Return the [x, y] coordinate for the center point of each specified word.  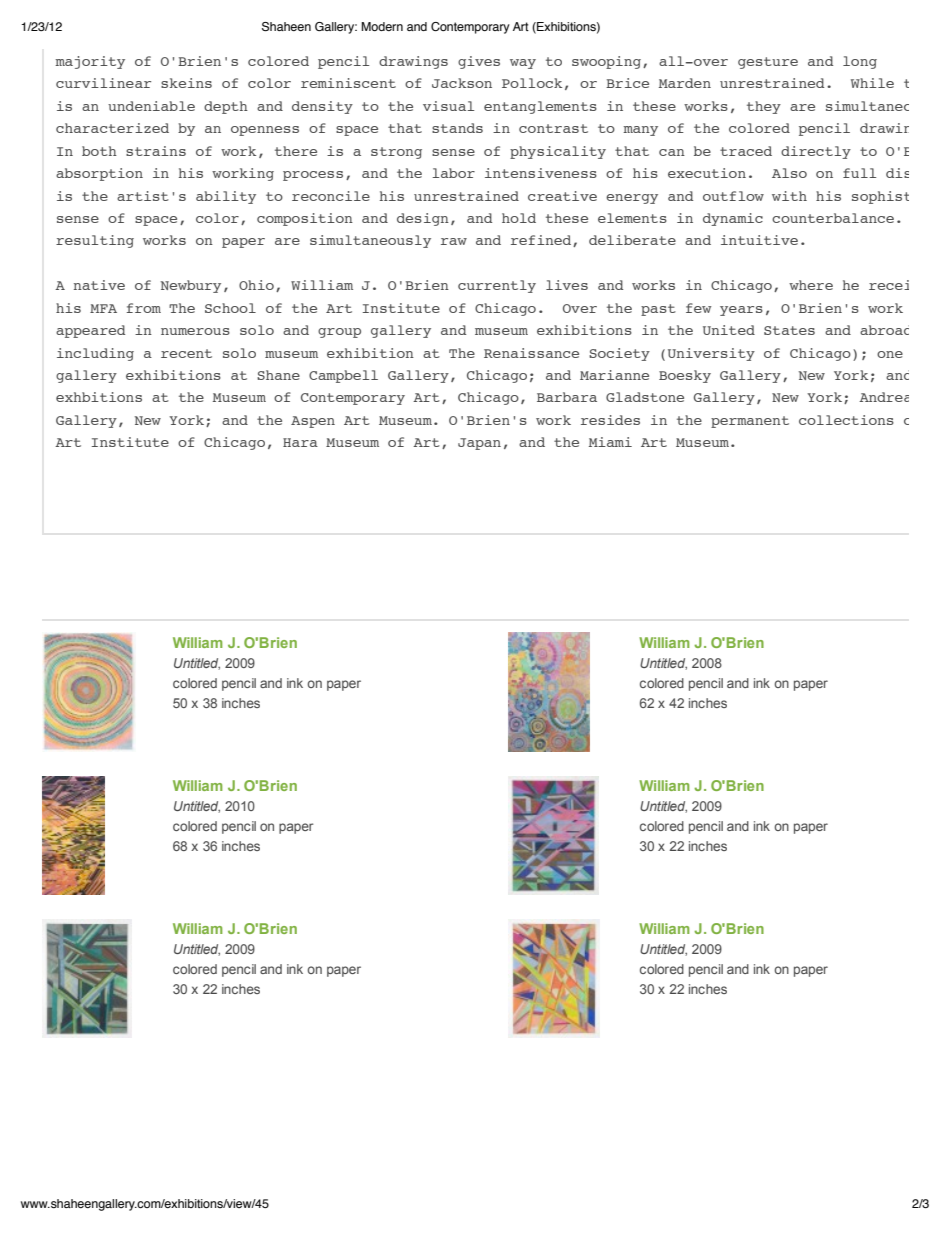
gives [479, 62]
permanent [750, 422]
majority [90, 62]
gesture [768, 63]
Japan [479, 444]
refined [542, 241]
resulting [95, 241]
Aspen [313, 422]
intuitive [759, 240]
